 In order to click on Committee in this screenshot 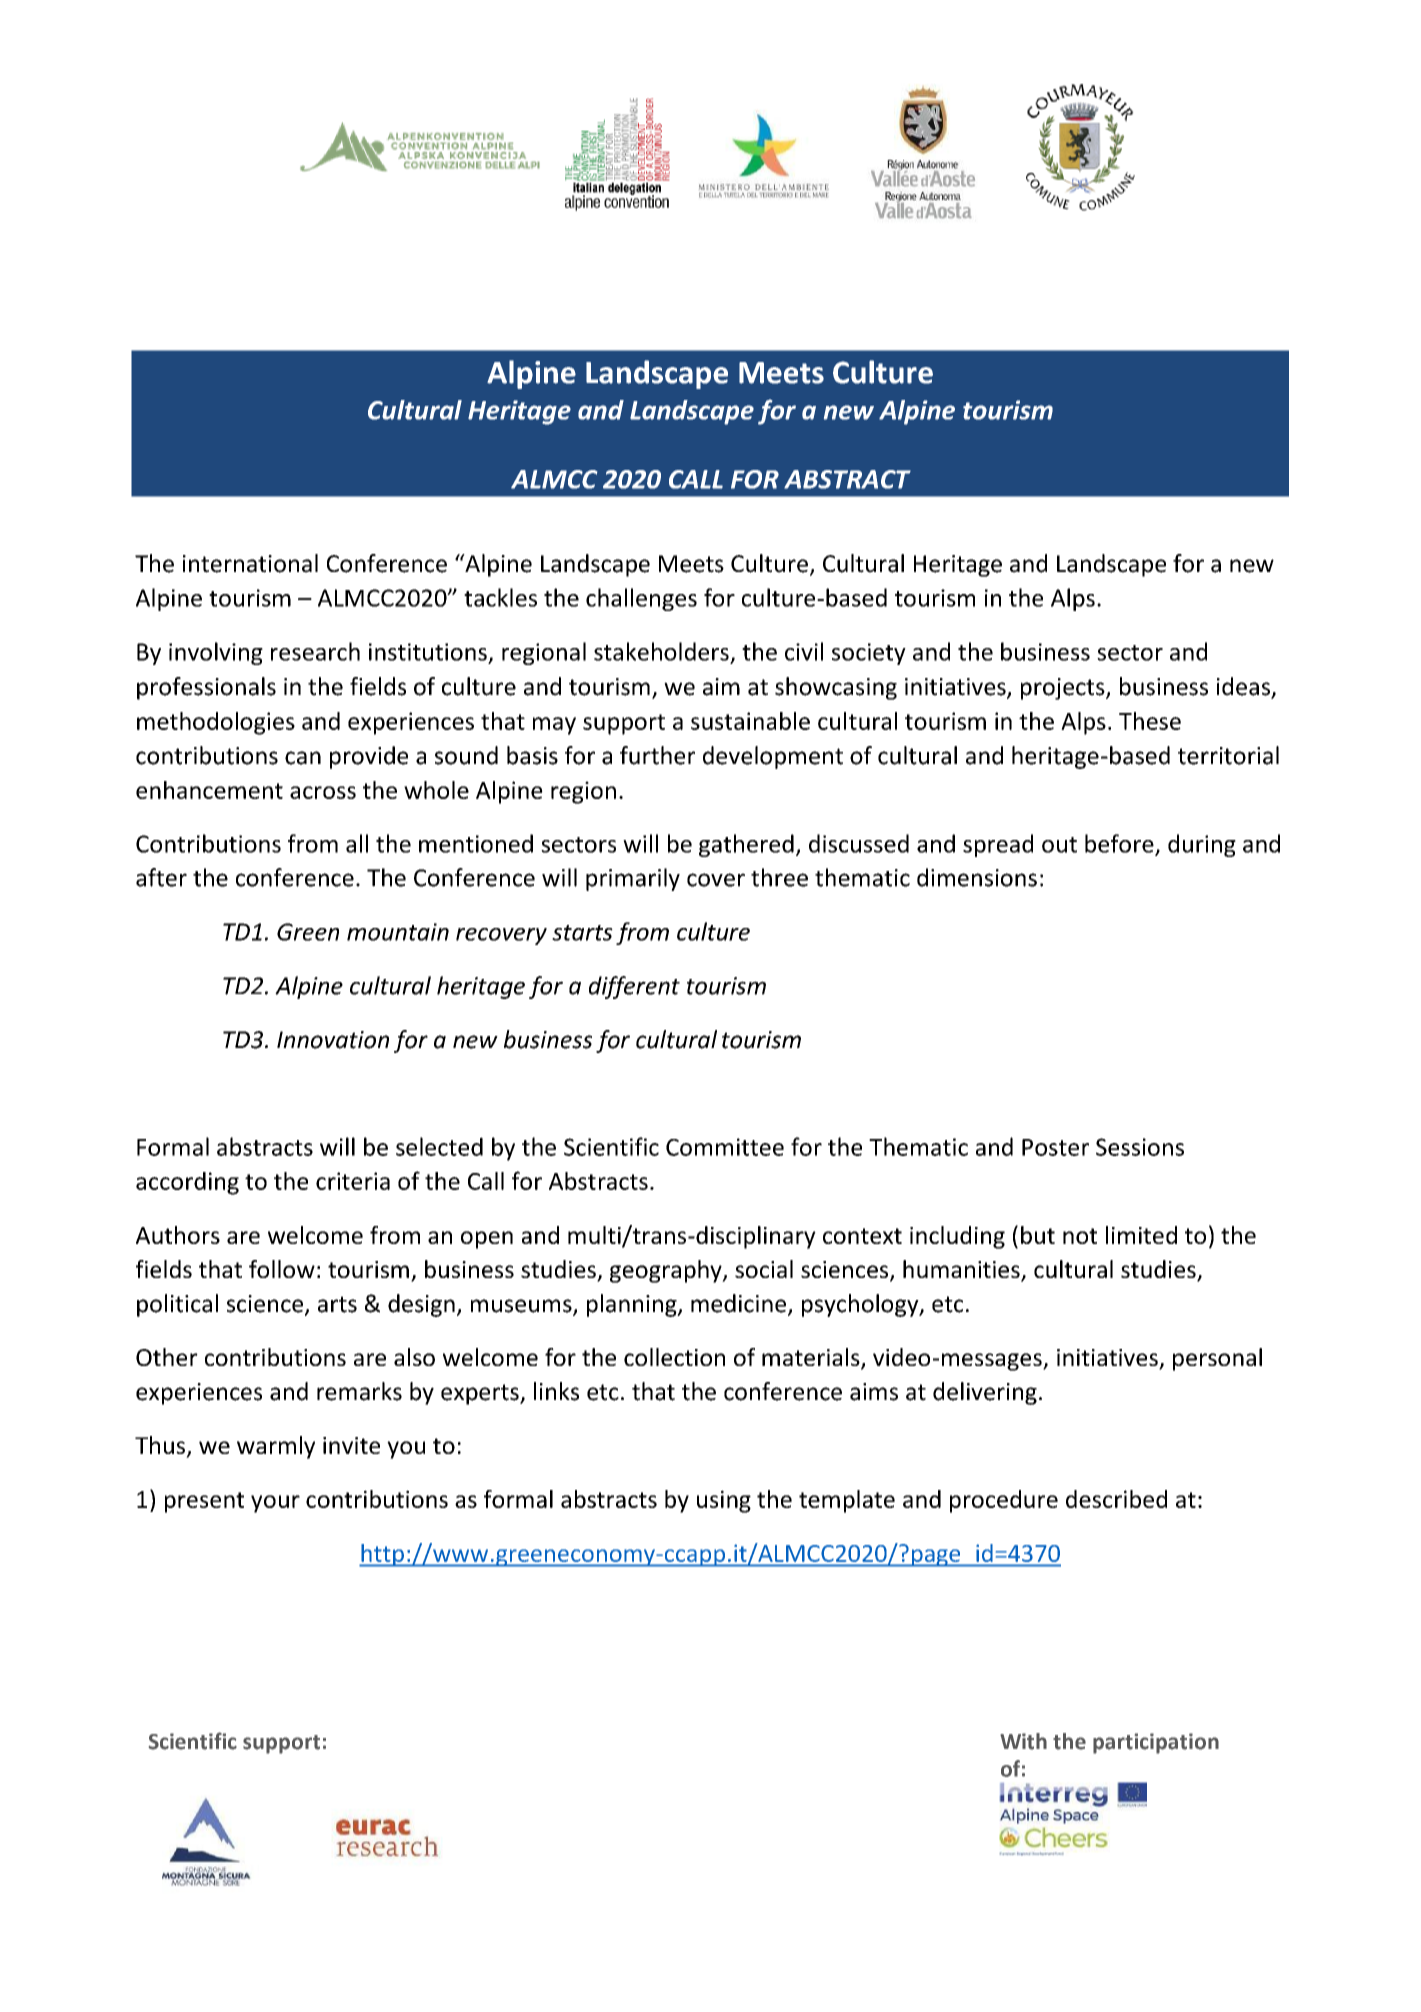, I will do `click(725, 1147)`.
